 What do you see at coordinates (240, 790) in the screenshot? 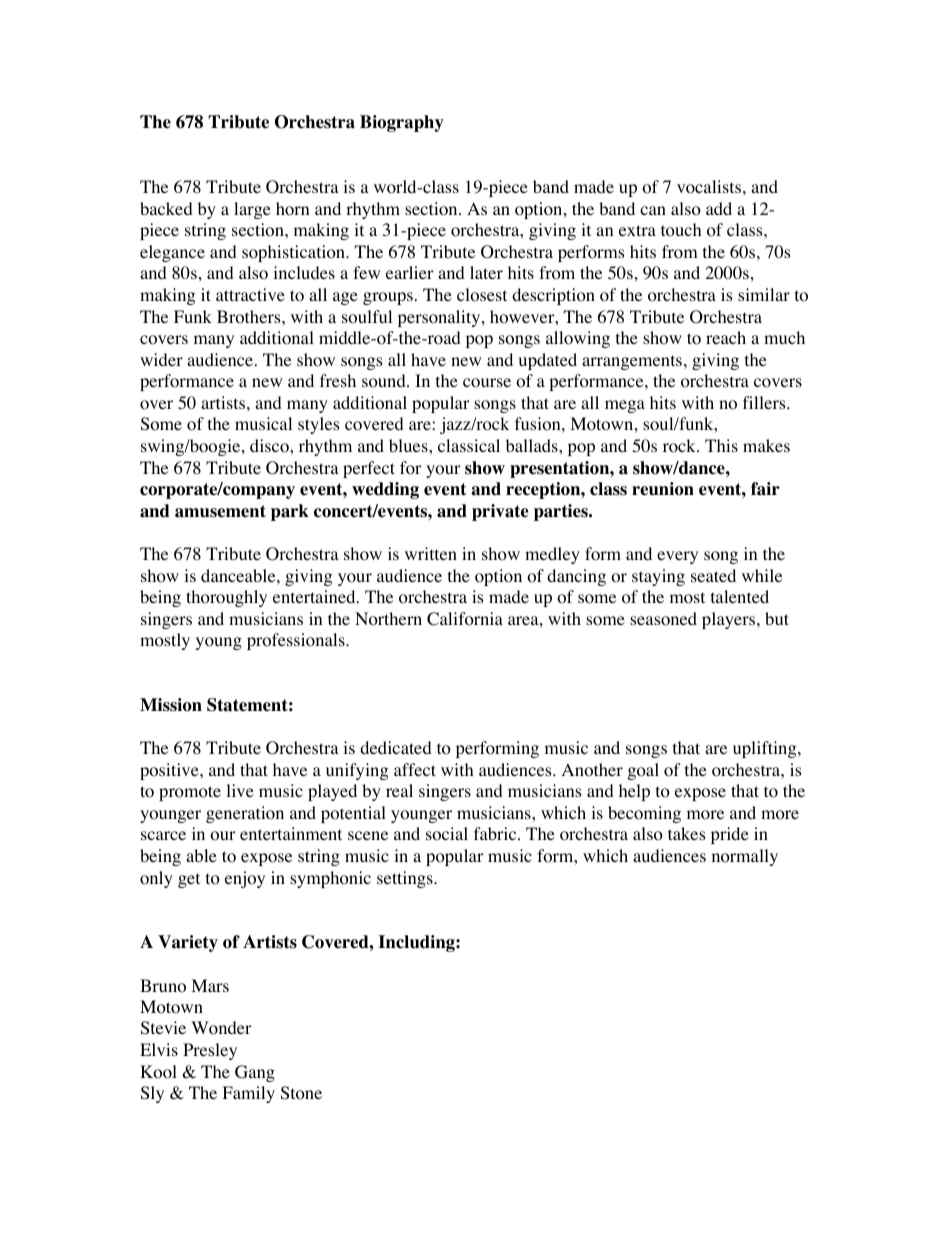
I see `live` at bounding box center [240, 790].
